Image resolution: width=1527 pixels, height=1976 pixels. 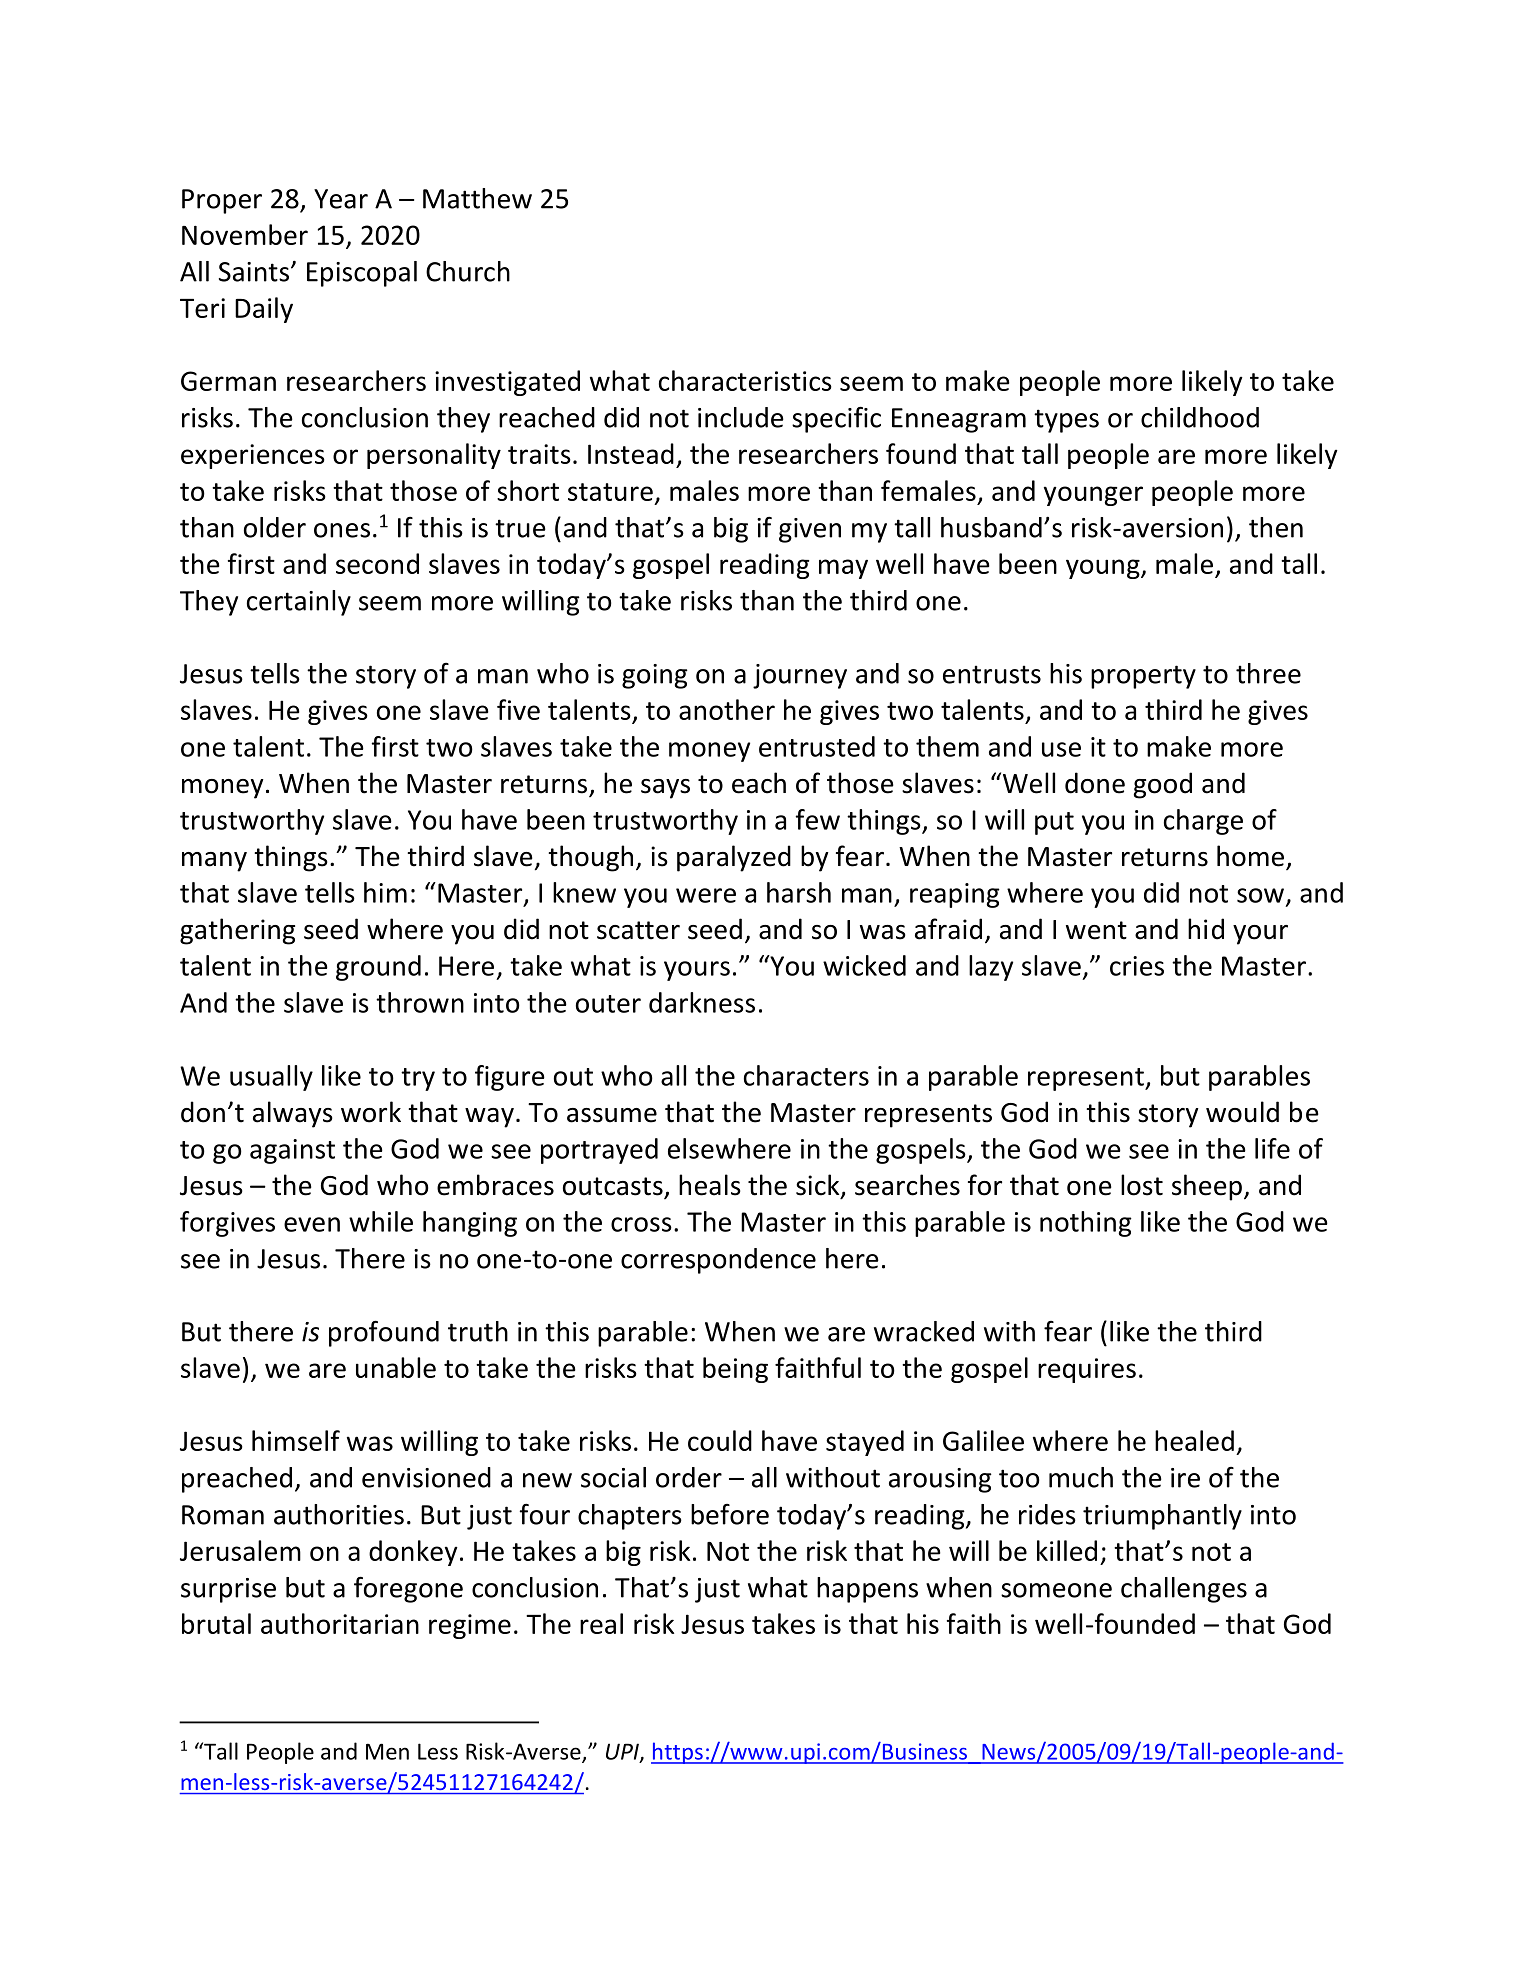 I want to click on nothing, so click(x=1086, y=1224).
